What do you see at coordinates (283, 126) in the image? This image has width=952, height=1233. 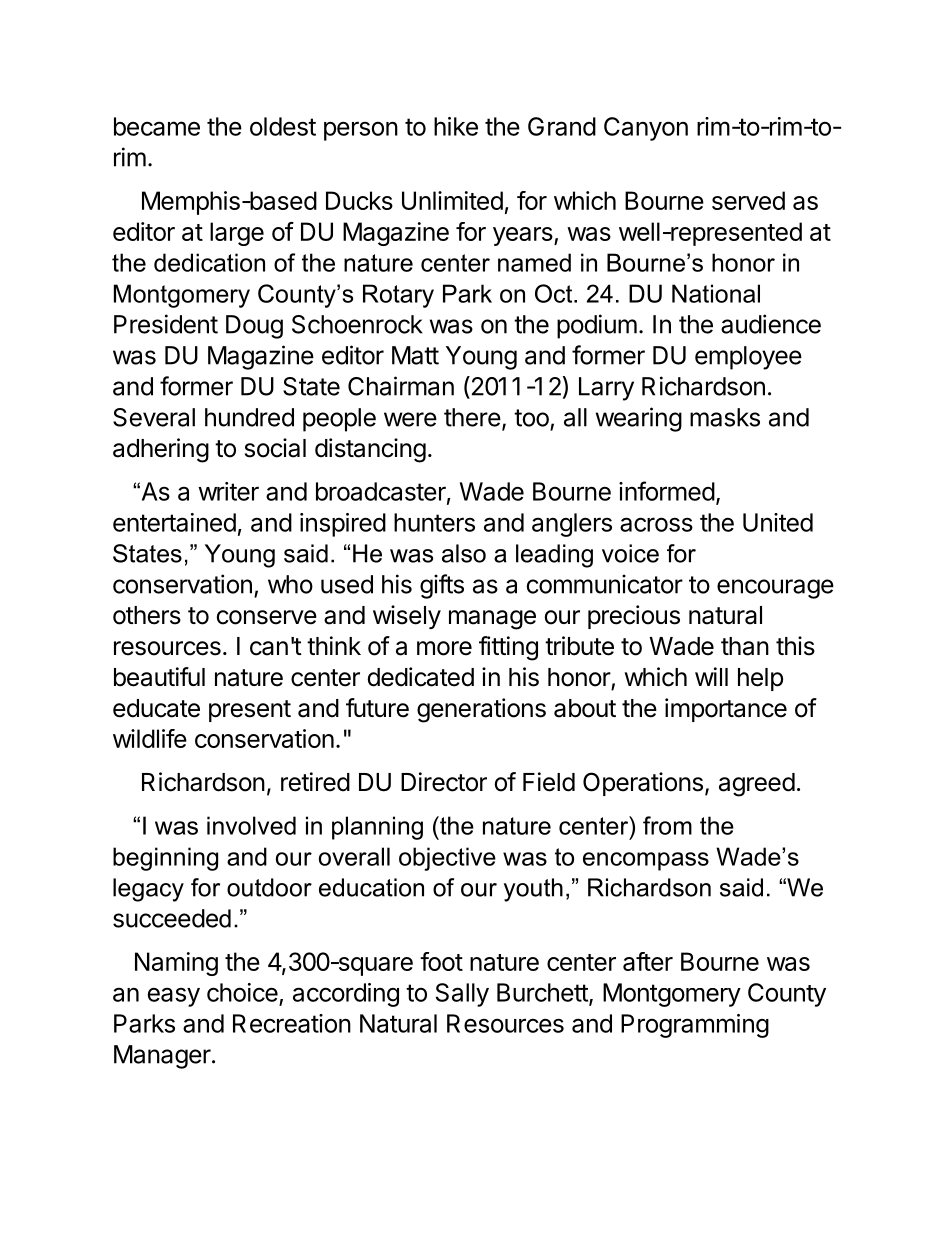 I see `oldest` at bounding box center [283, 126].
